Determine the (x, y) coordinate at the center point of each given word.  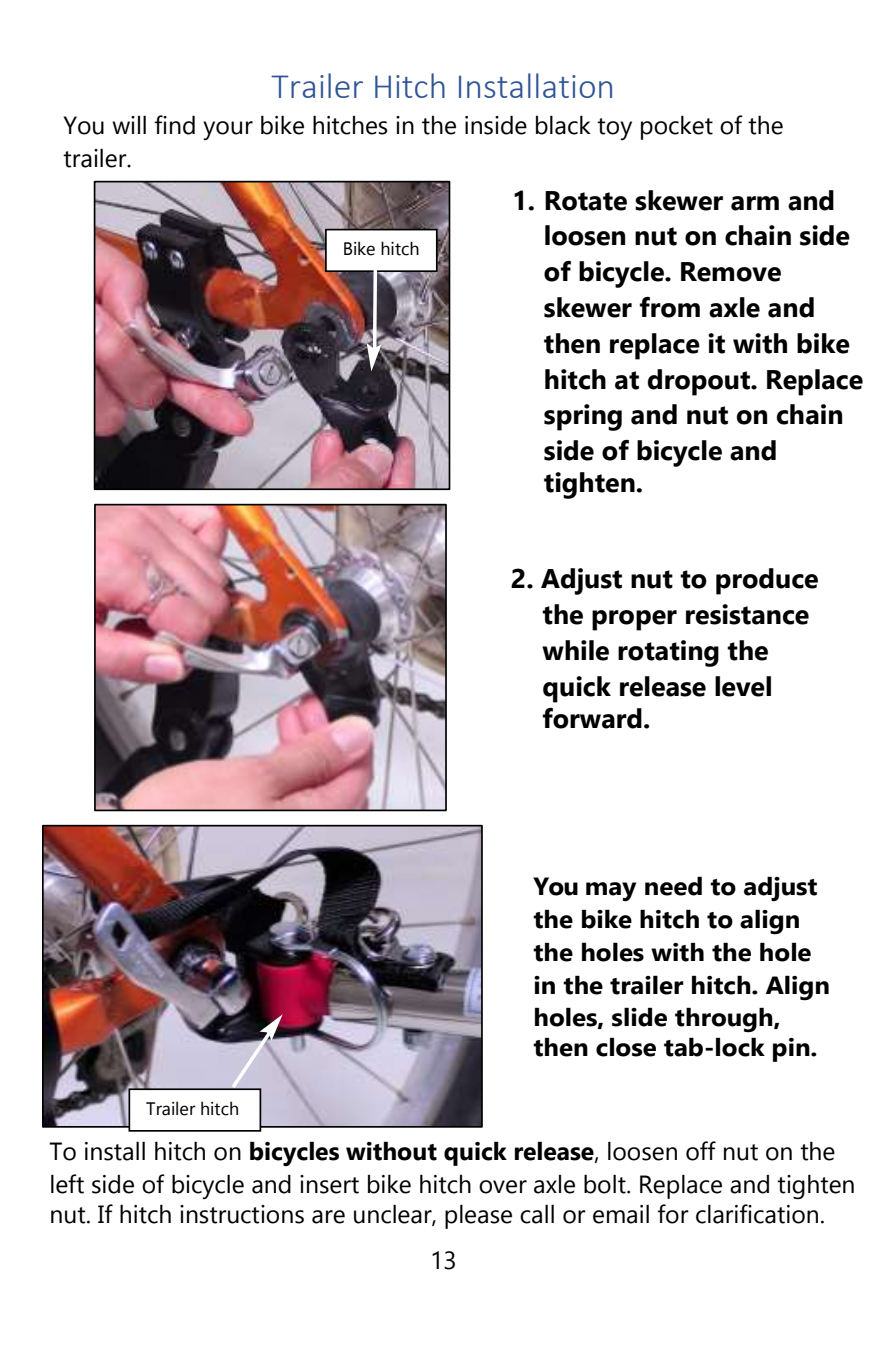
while (575, 650)
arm (755, 203)
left (67, 1184)
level (743, 686)
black (563, 125)
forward (592, 718)
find (175, 125)
